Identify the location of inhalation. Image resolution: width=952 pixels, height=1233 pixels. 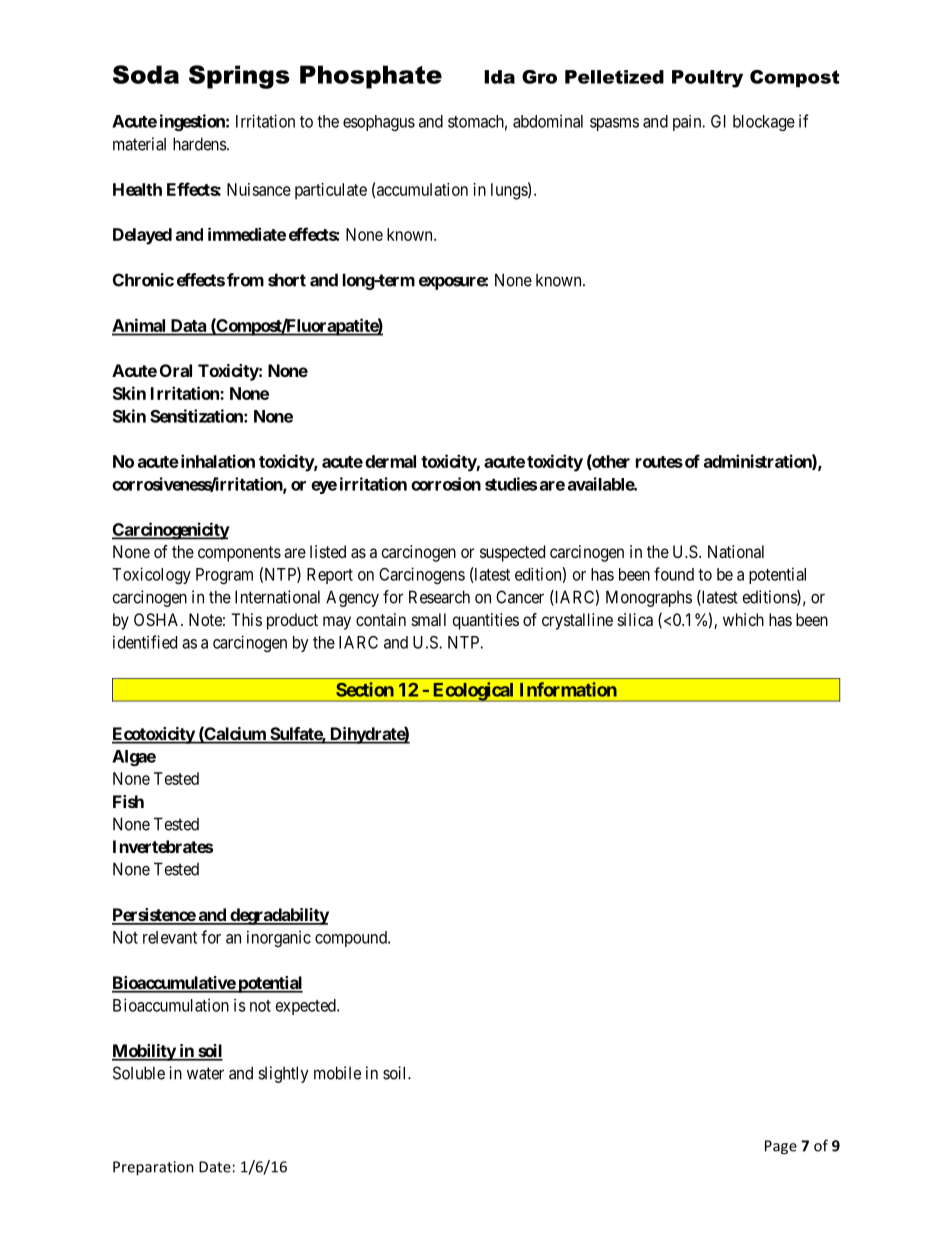
(216, 461).
